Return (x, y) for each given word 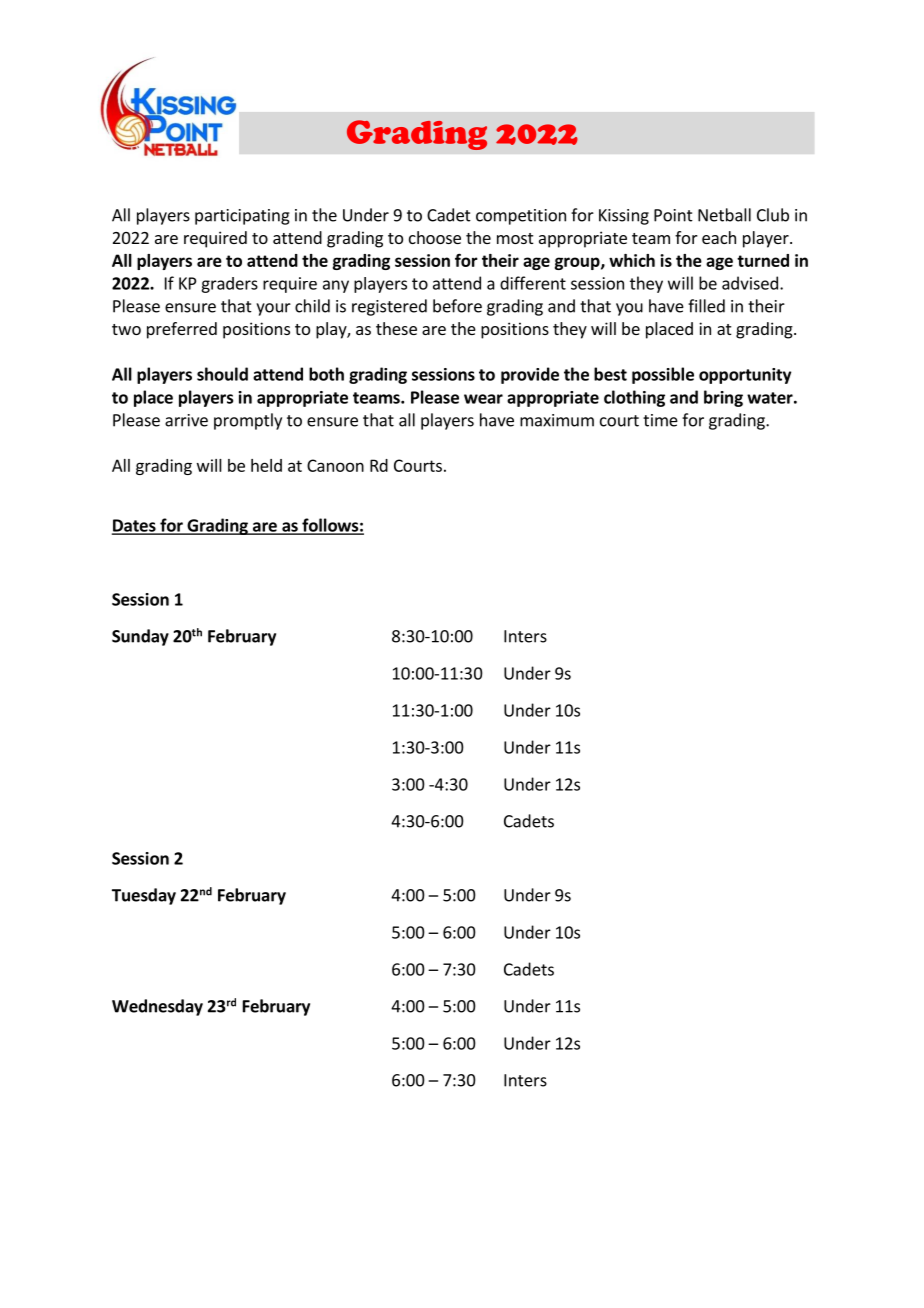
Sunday (140, 637)
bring (723, 398)
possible (663, 375)
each (719, 237)
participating (242, 217)
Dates (135, 526)
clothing (634, 398)
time (660, 420)
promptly (248, 421)
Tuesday (144, 896)
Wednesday (157, 1007)
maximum (557, 420)
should (222, 374)
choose (435, 237)
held (266, 465)
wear (483, 399)
